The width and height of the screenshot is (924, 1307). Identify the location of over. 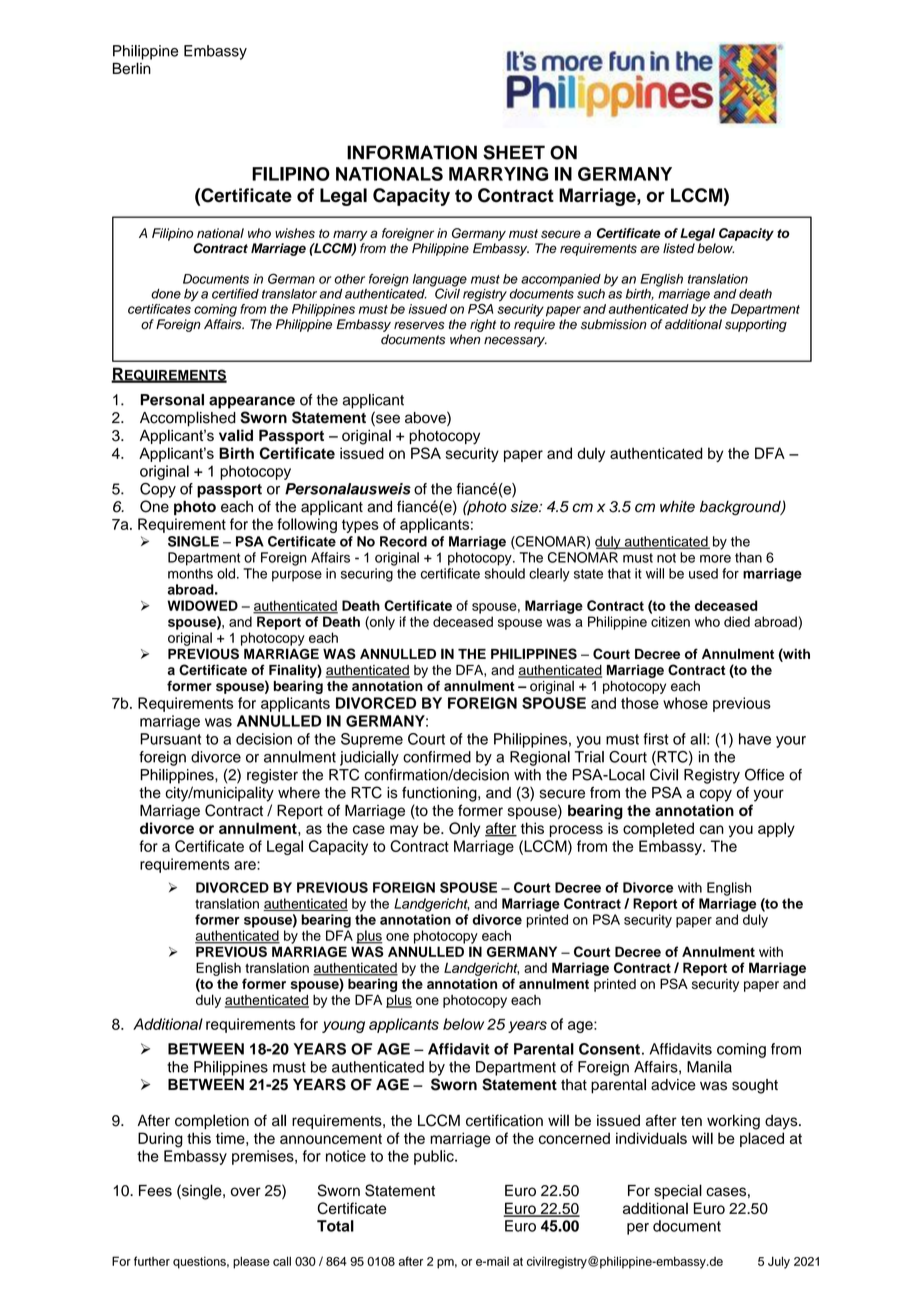
(246, 1192).
